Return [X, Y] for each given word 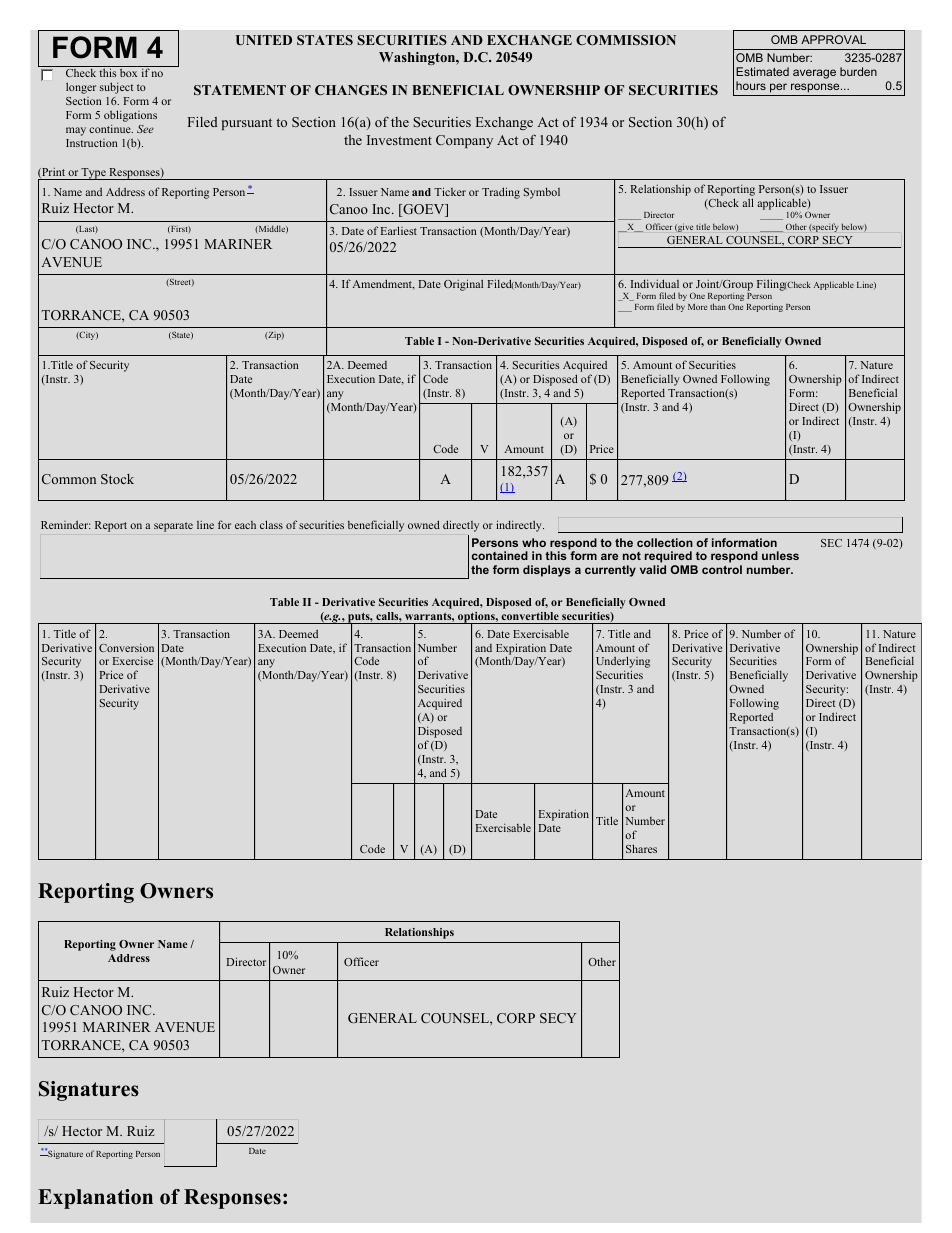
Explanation [95, 1199]
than [718, 306]
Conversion [126, 647]
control [722, 569]
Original [463, 285]
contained [500, 555]
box [128, 73]
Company [464, 141]
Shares [641, 848]
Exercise [133, 660]
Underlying [623, 663]
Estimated [762, 71]
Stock [117, 479]
